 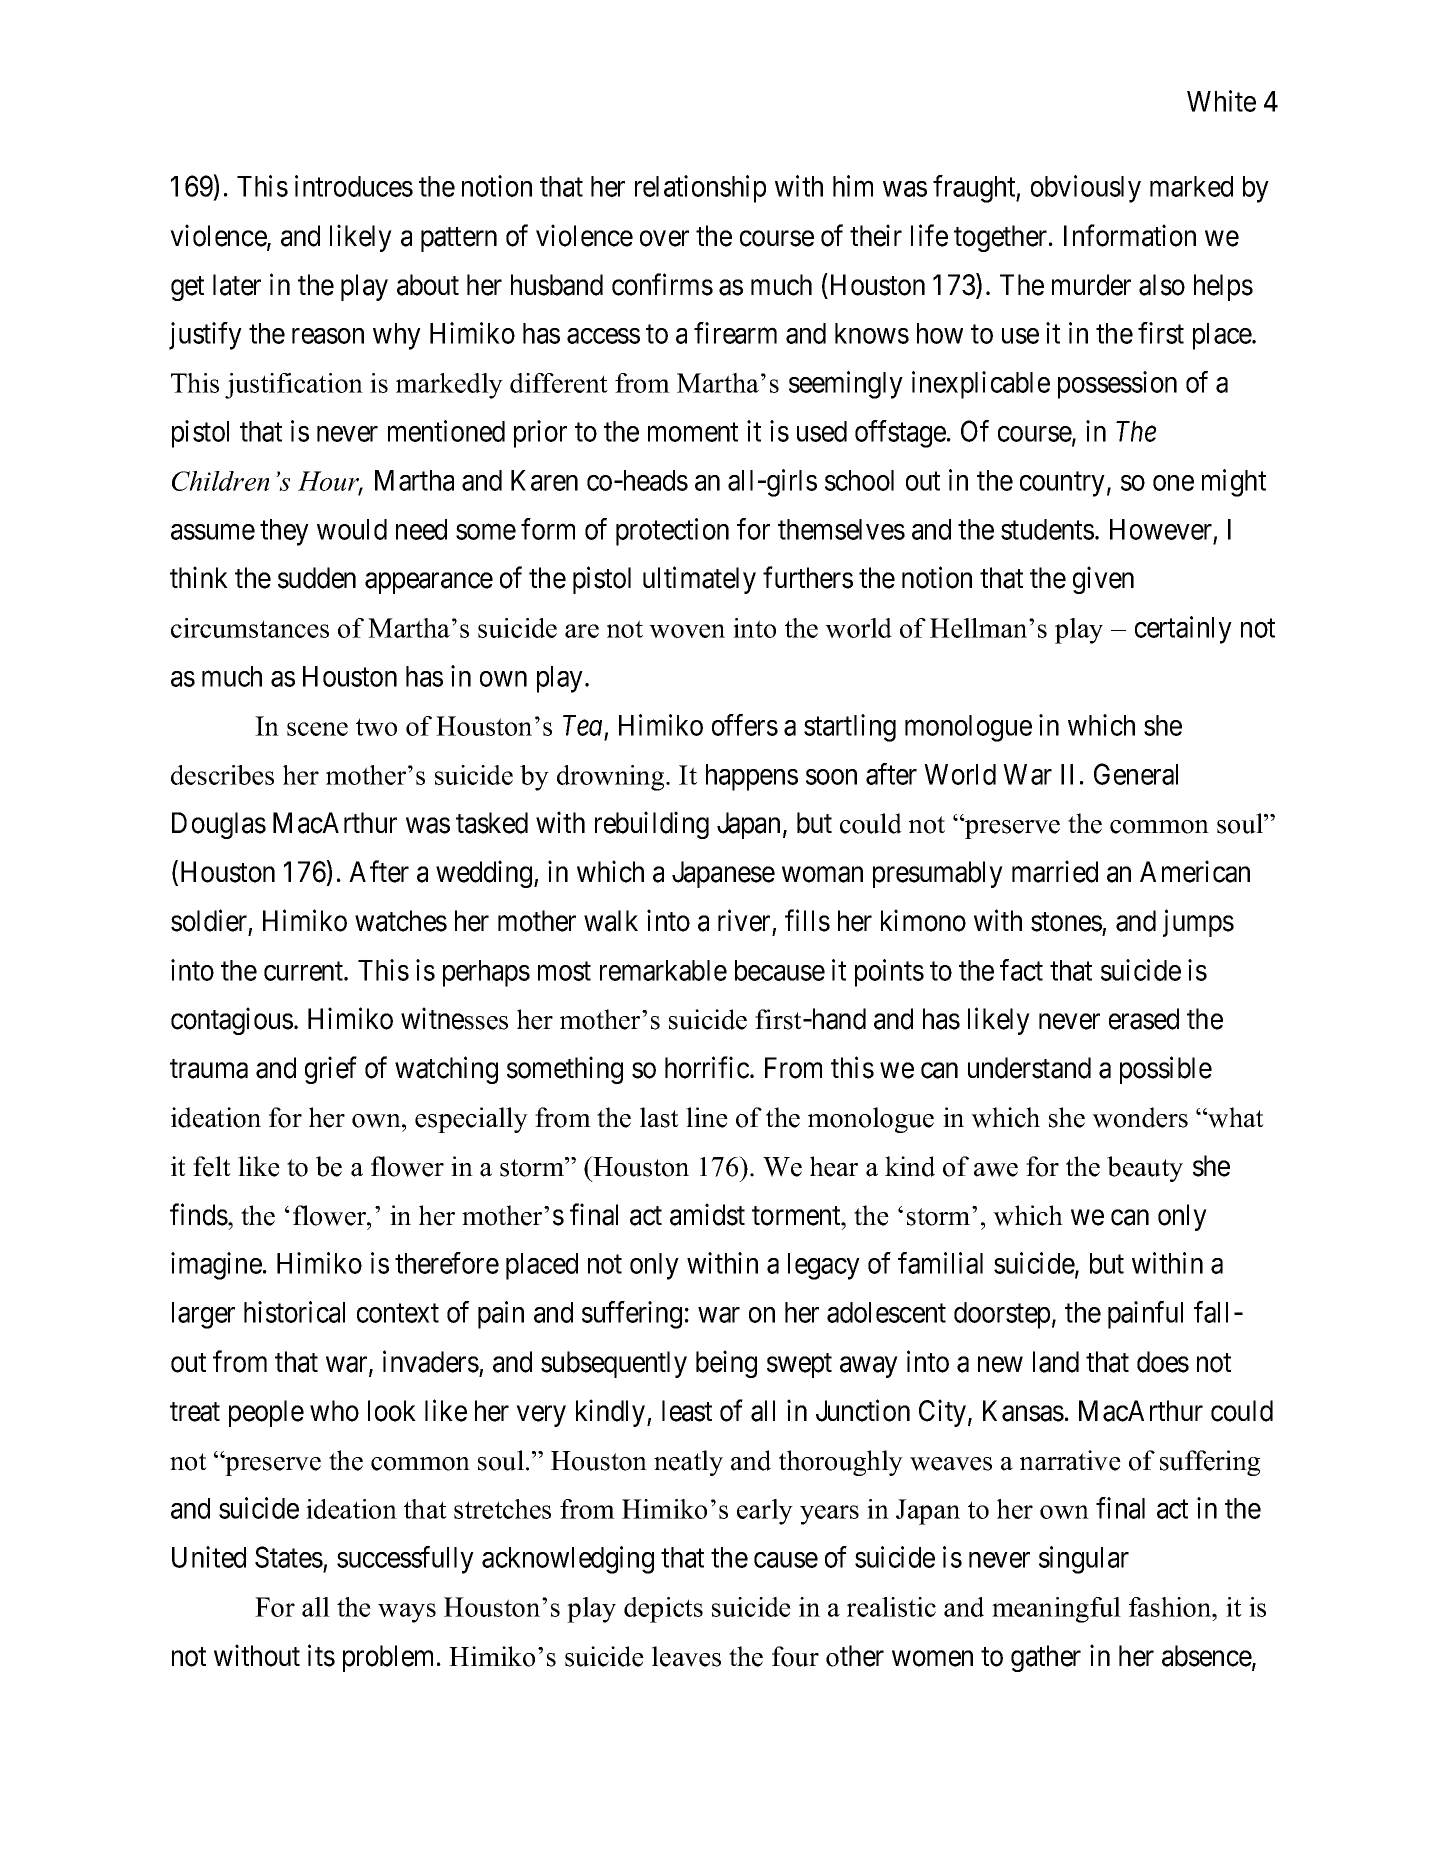 What do you see at coordinates (744, 921) in the screenshot?
I see `river` at bounding box center [744, 921].
